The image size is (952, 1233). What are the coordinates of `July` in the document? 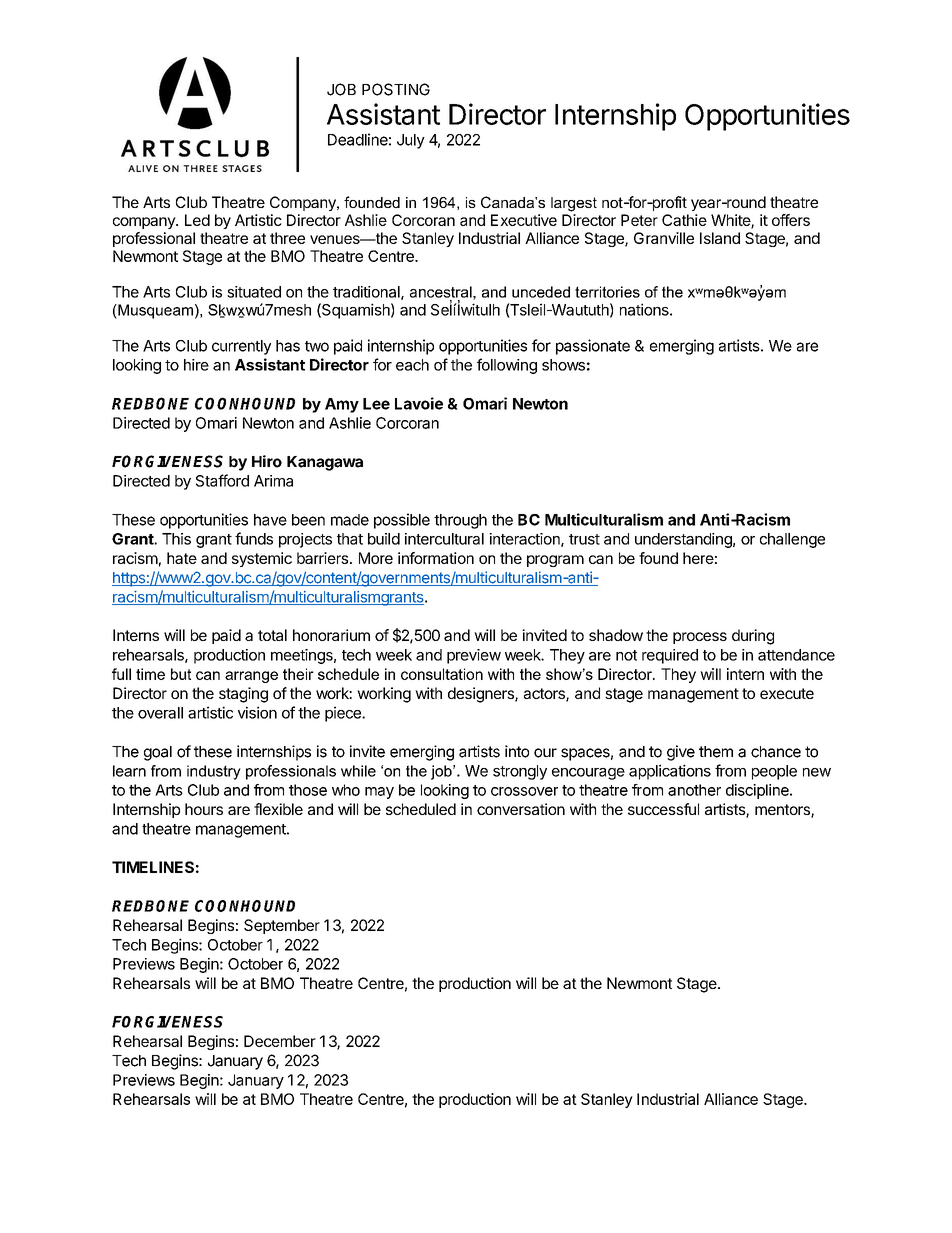 It's located at (411, 141).
